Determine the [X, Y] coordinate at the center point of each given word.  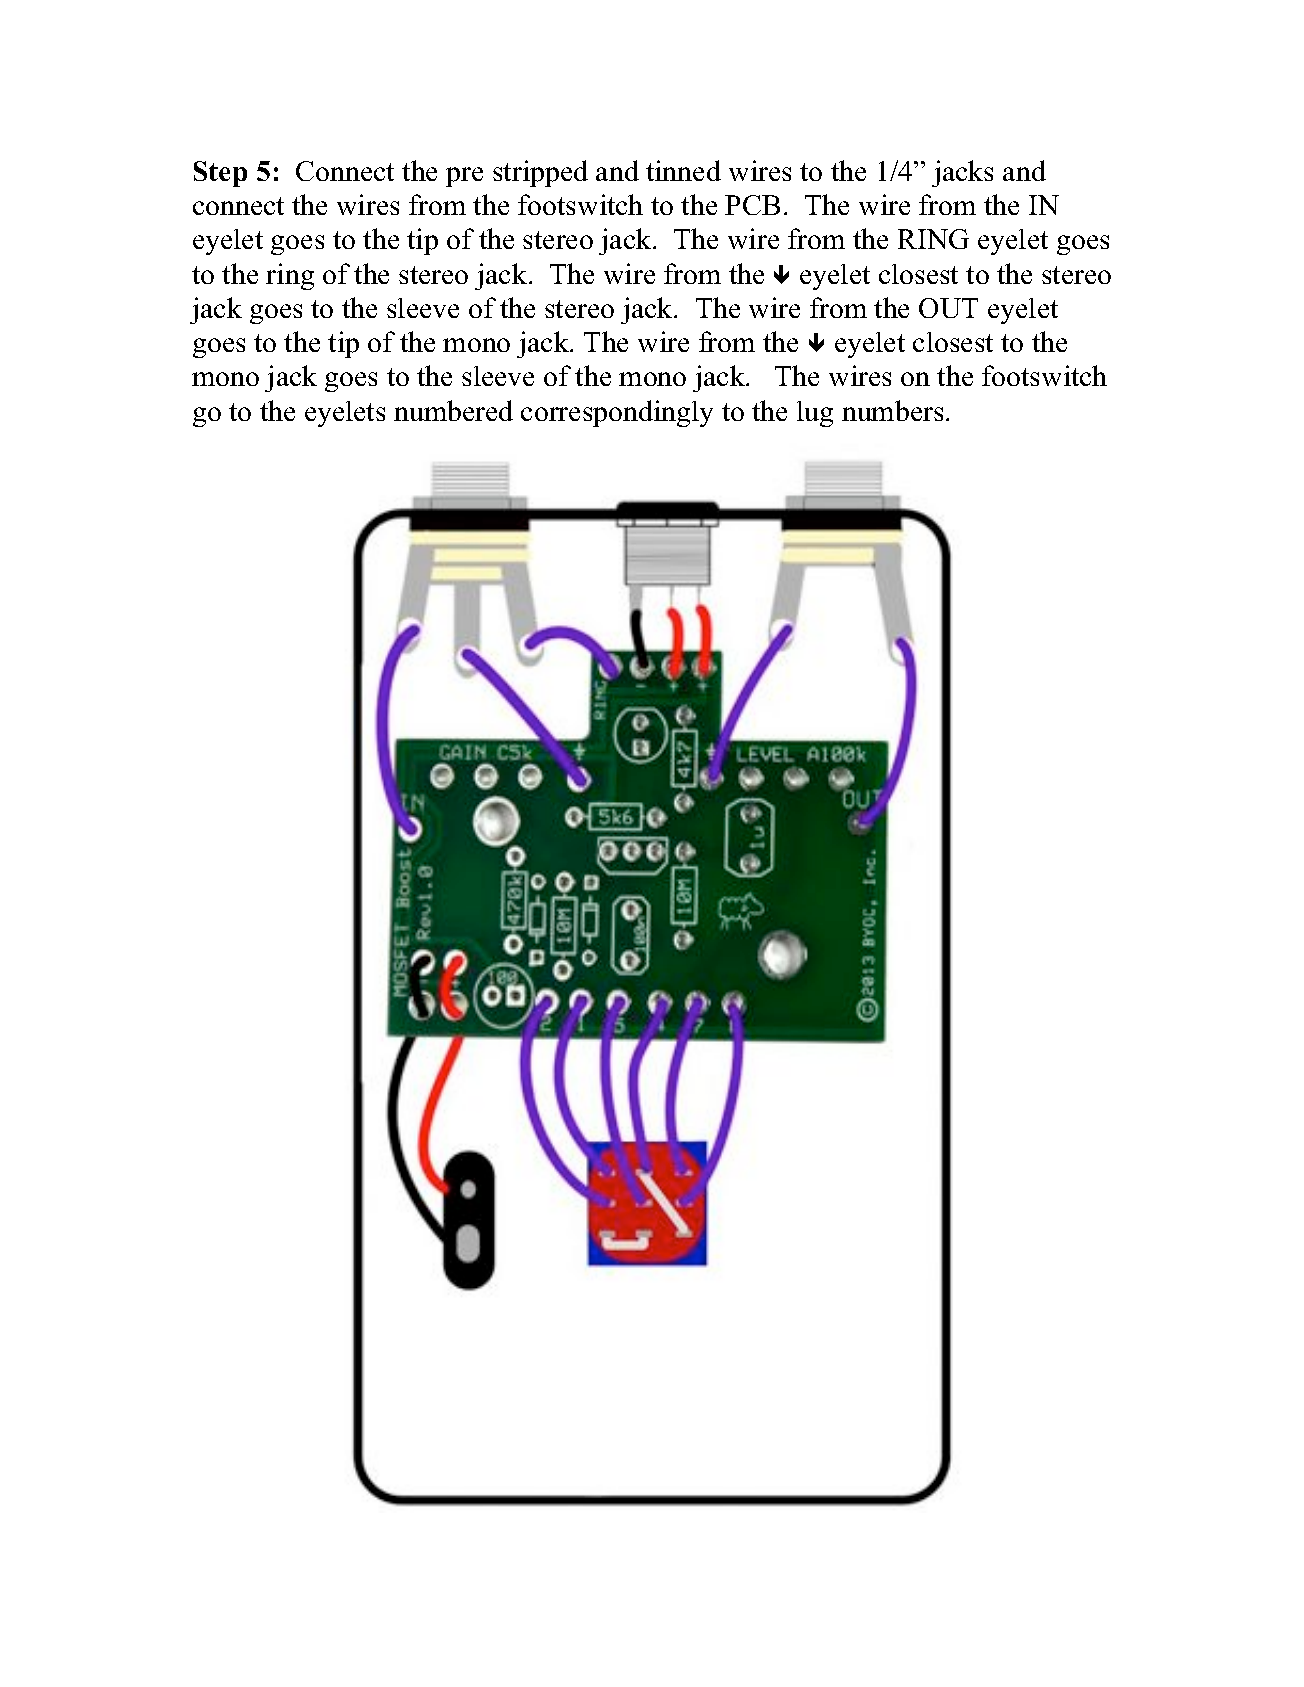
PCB [752, 205]
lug [815, 414]
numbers [892, 410]
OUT [948, 308]
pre [464, 177]
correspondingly [617, 413]
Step [220, 174]
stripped [540, 173]
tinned [683, 170]
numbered [453, 410]
